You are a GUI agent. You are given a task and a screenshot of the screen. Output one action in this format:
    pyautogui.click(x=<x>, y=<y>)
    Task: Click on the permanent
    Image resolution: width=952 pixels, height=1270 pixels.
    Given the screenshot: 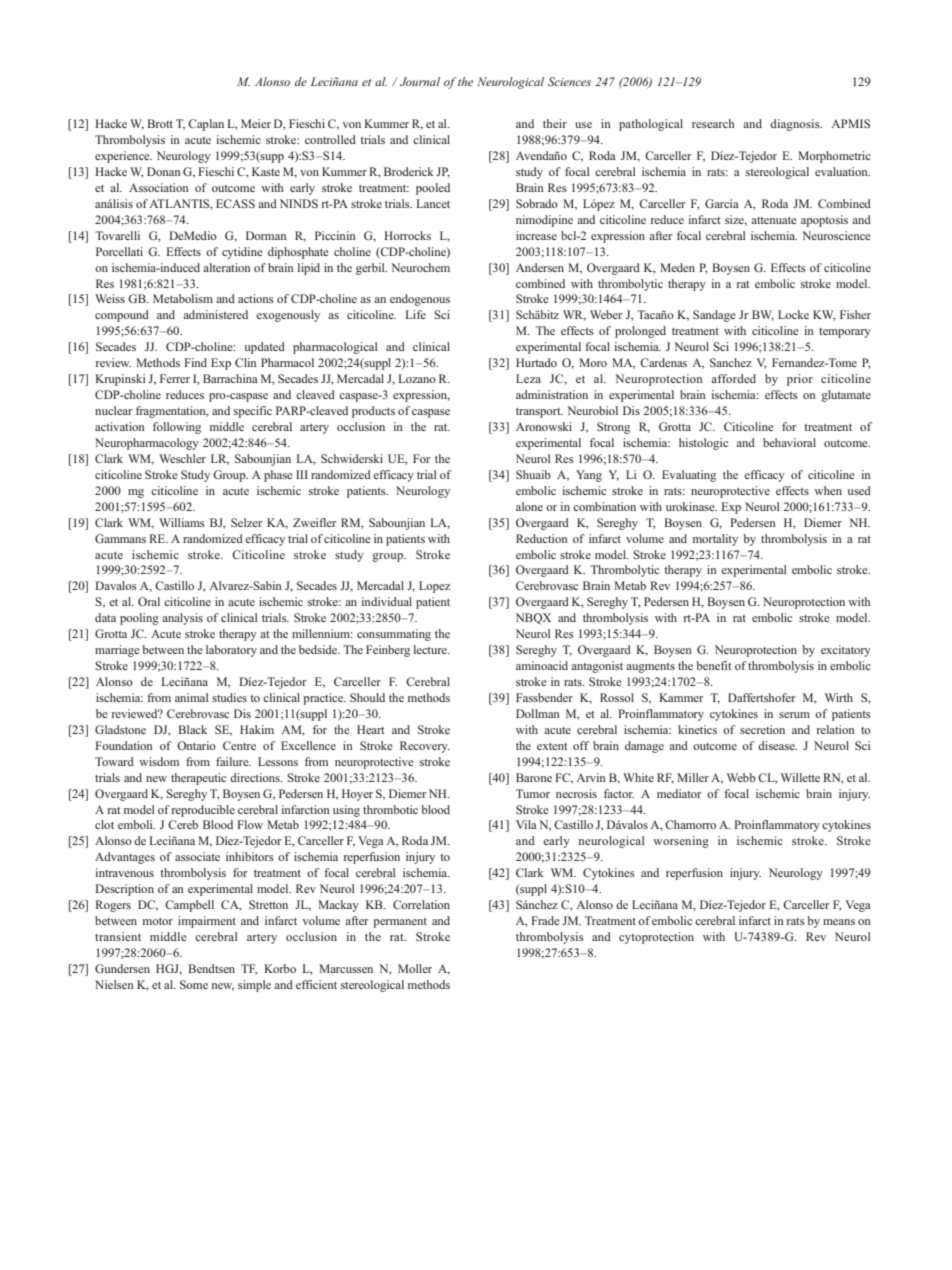 What is the action you would take?
    pyautogui.click(x=400, y=923)
